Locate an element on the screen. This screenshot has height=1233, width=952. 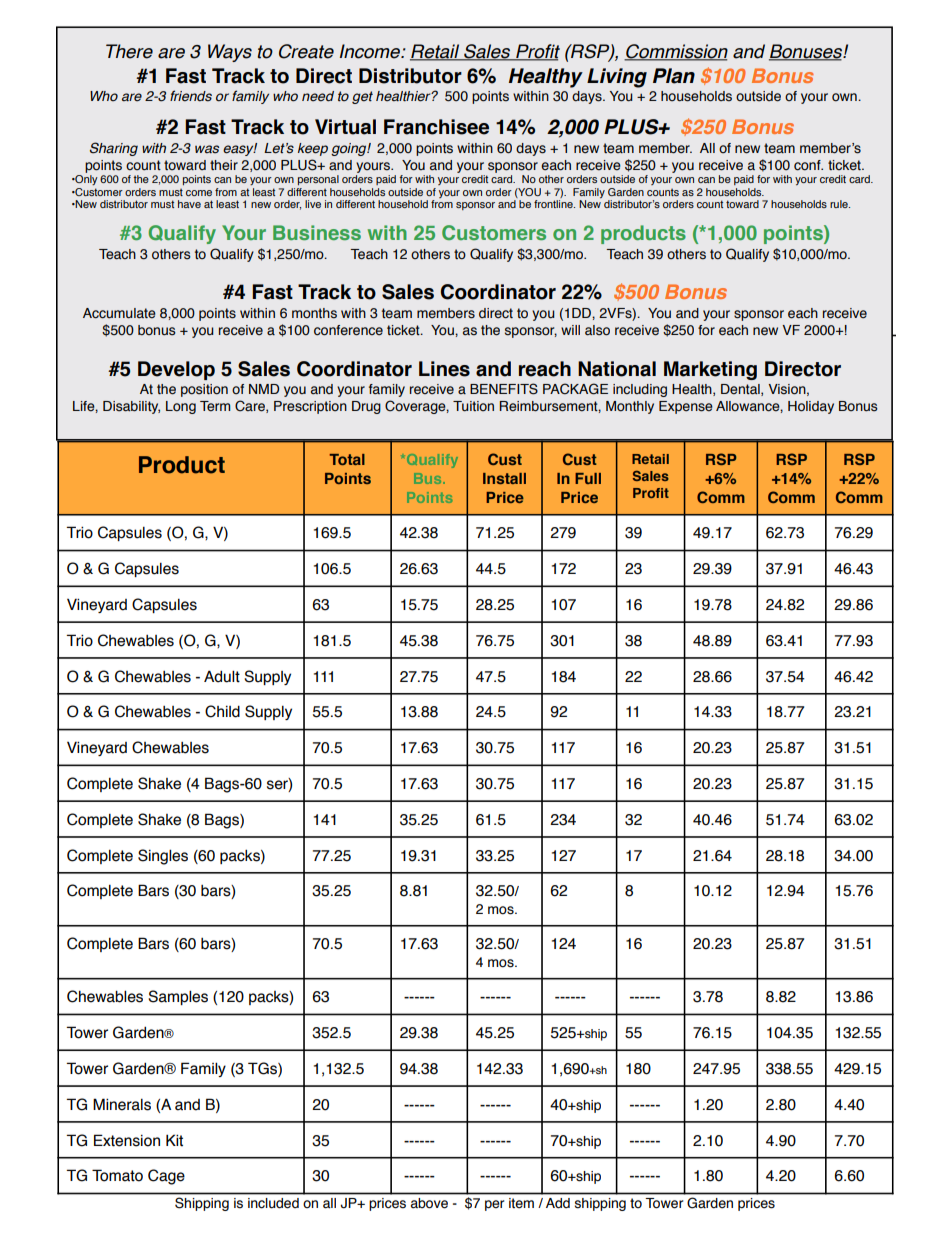
above is located at coordinates (429, 1203).
